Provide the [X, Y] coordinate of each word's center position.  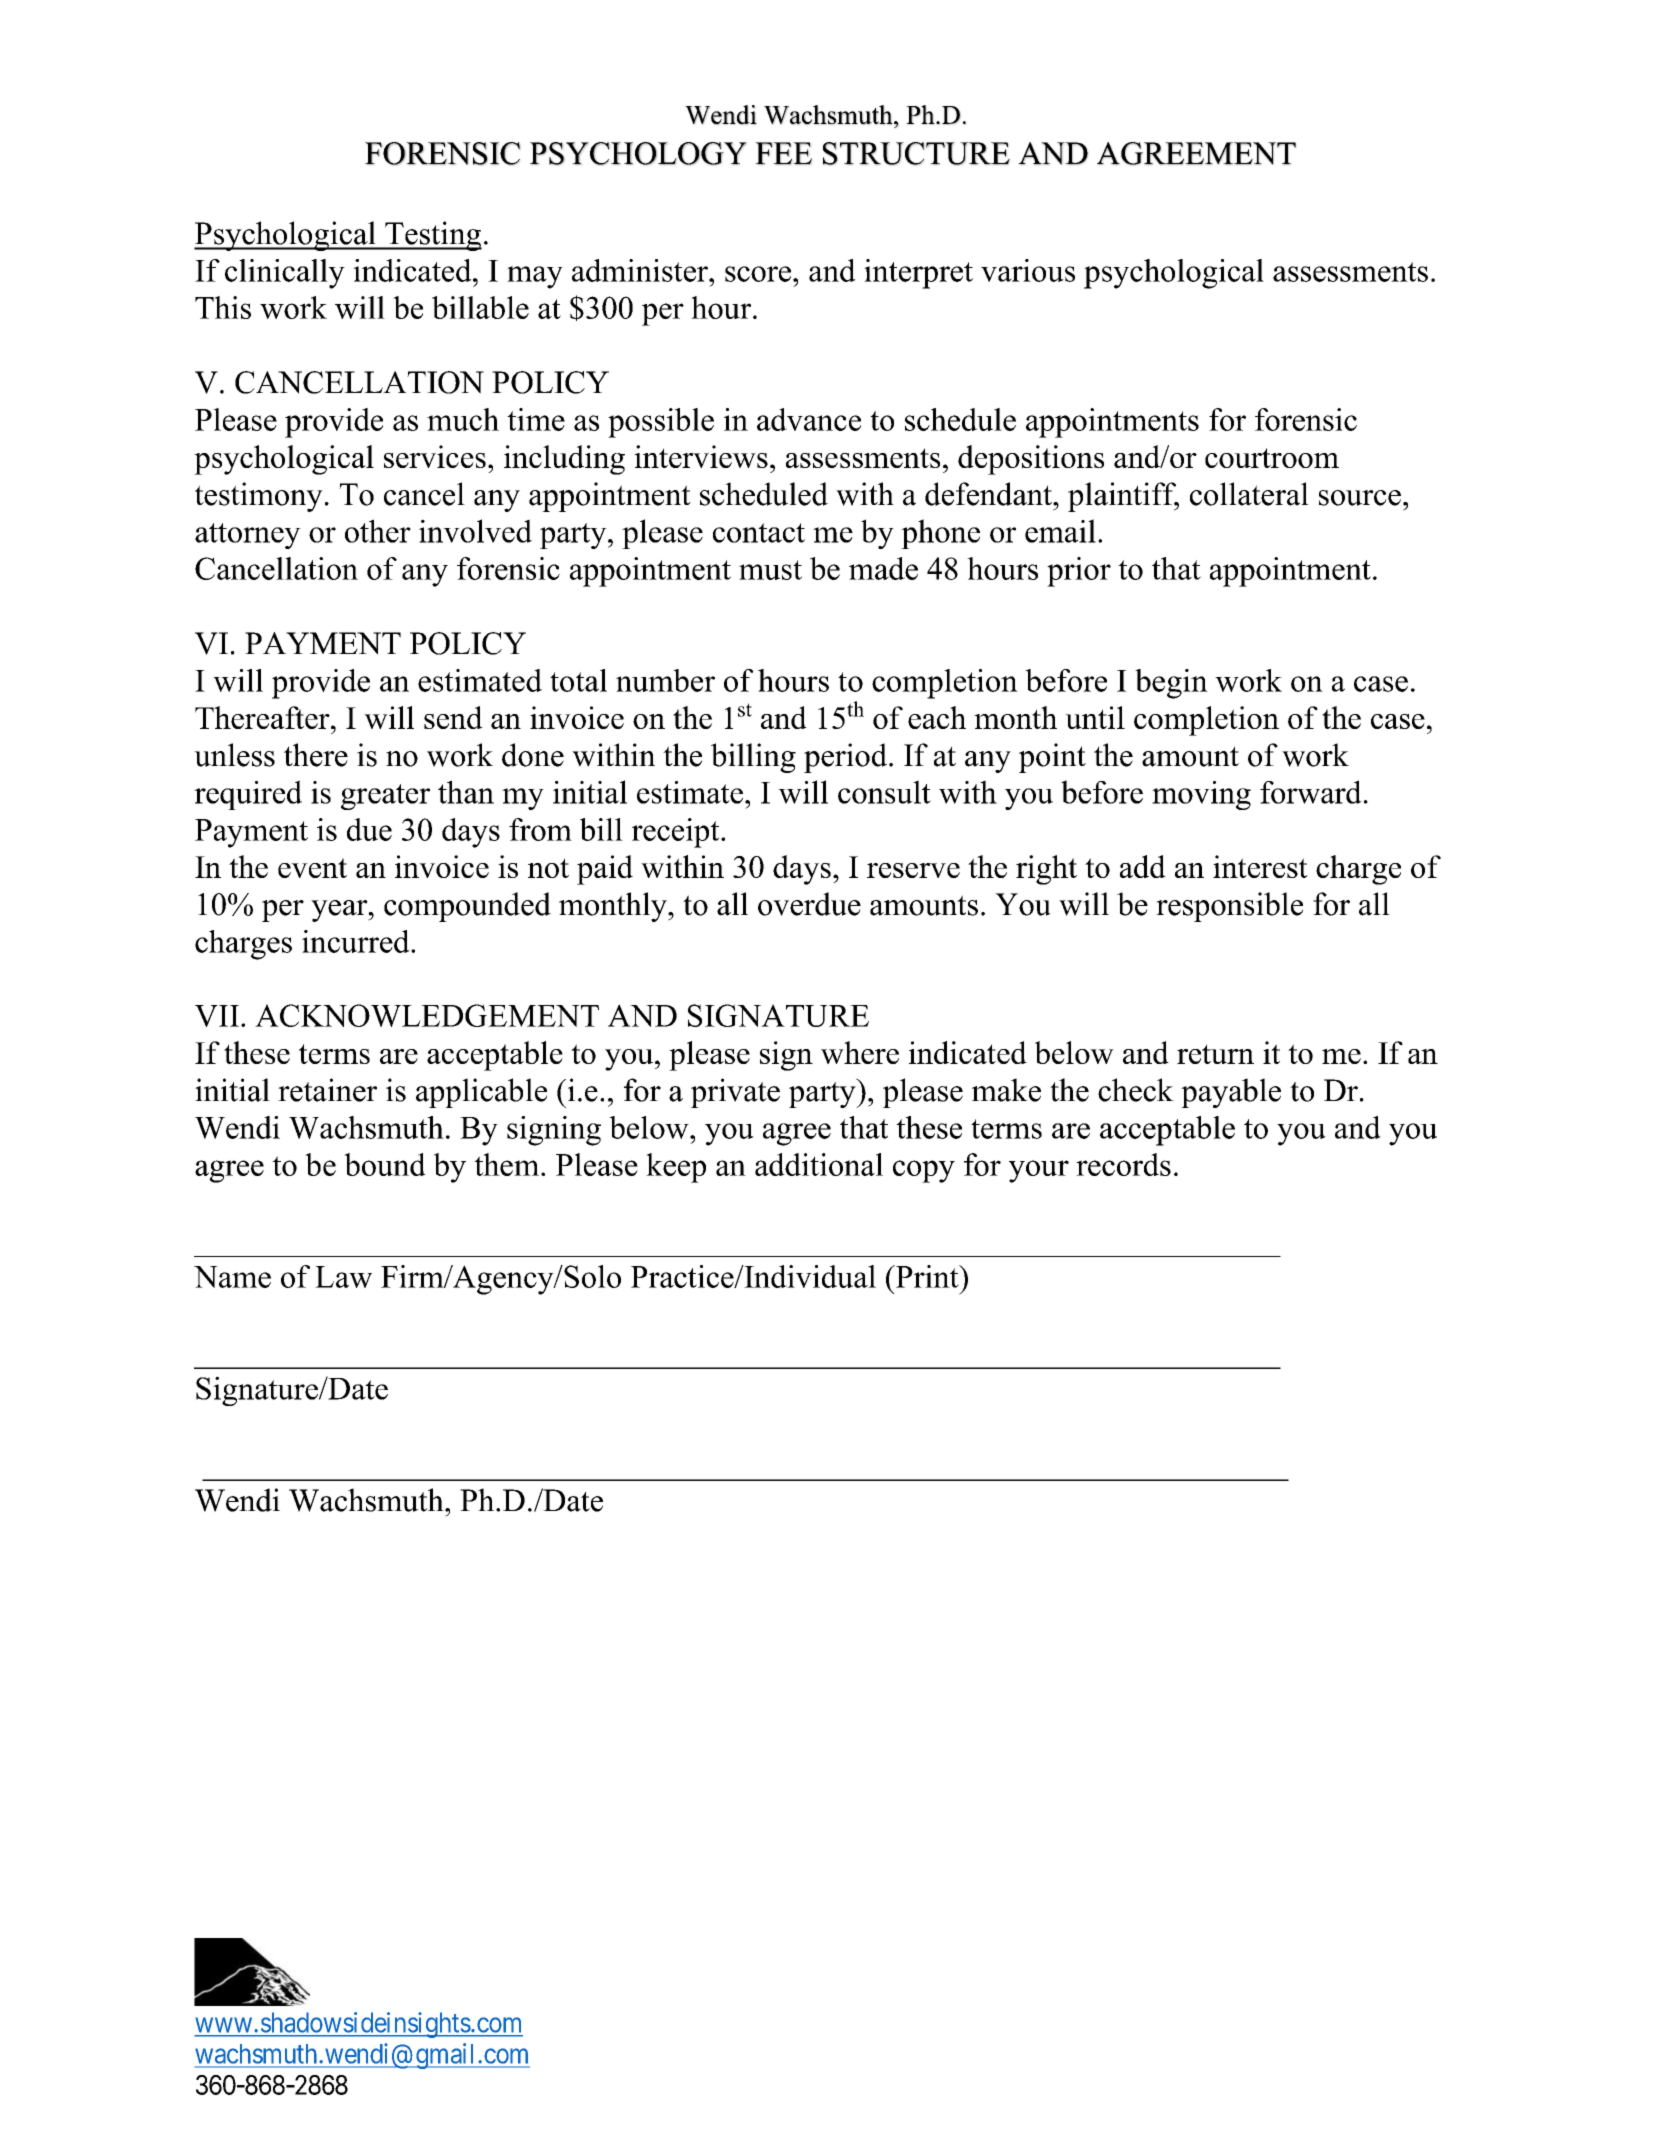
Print [927, 1276]
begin [1171, 684]
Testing [432, 236]
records [1123, 1164]
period [845, 758]
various [1028, 270]
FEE [783, 153]
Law [343, 1277]
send [453, 717]
